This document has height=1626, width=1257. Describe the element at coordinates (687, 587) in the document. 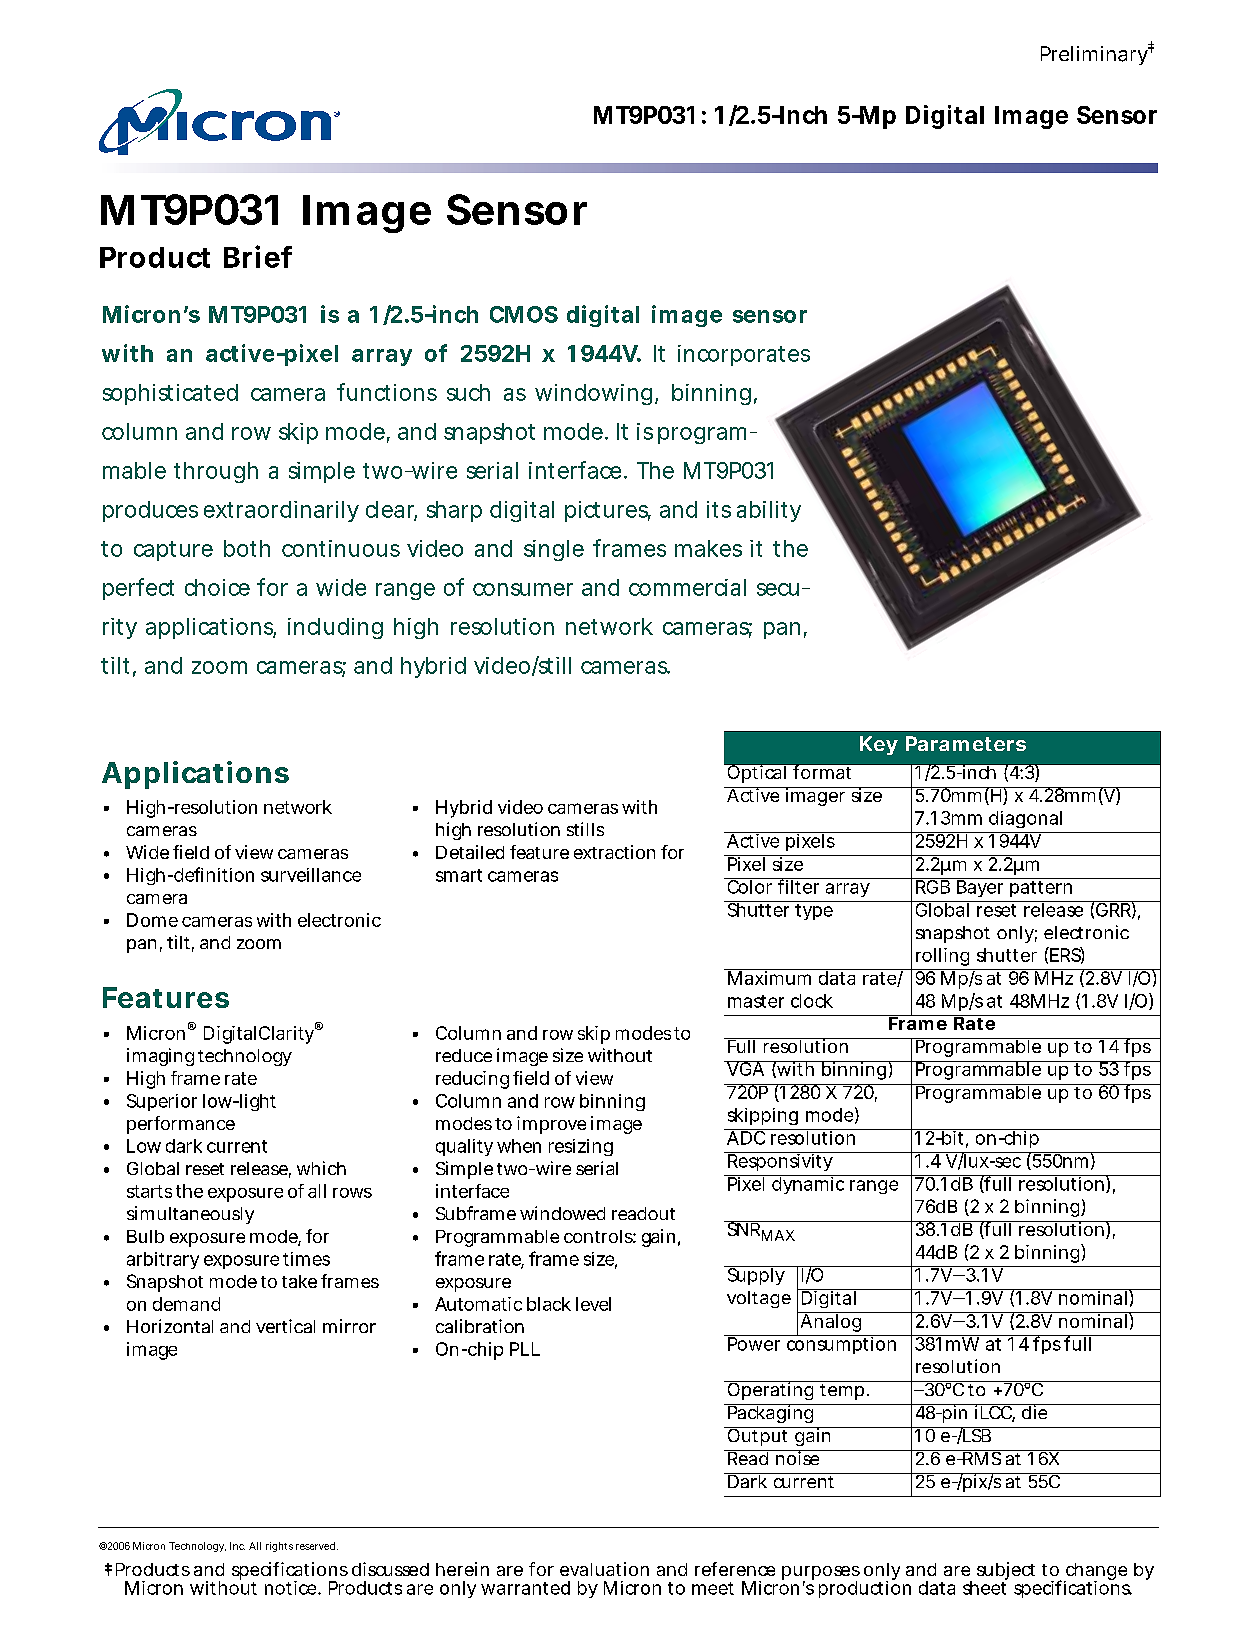

I see `commercial` at that location.
